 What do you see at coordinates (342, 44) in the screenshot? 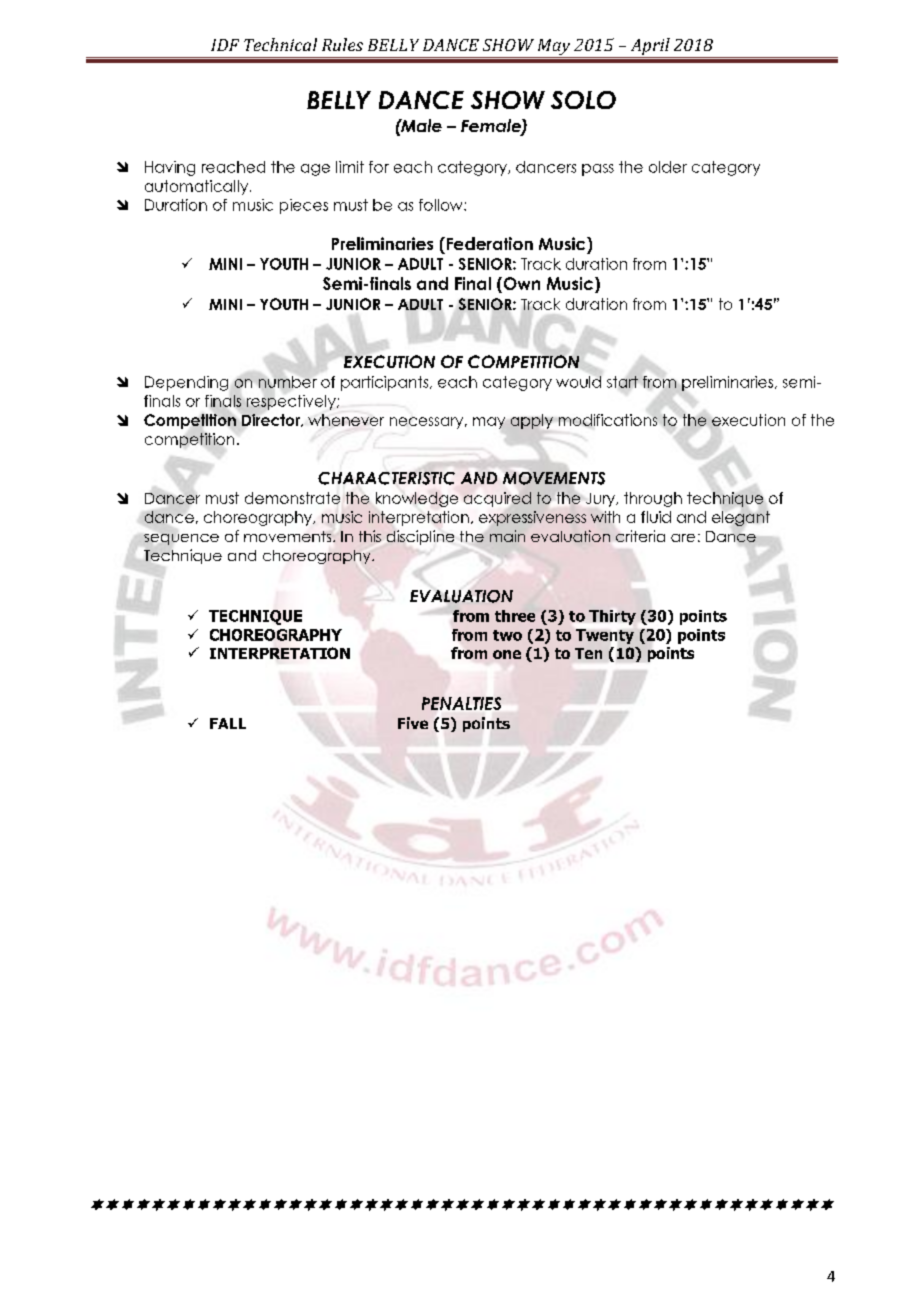
I see `Rules` at bounding box center [342, 44].
